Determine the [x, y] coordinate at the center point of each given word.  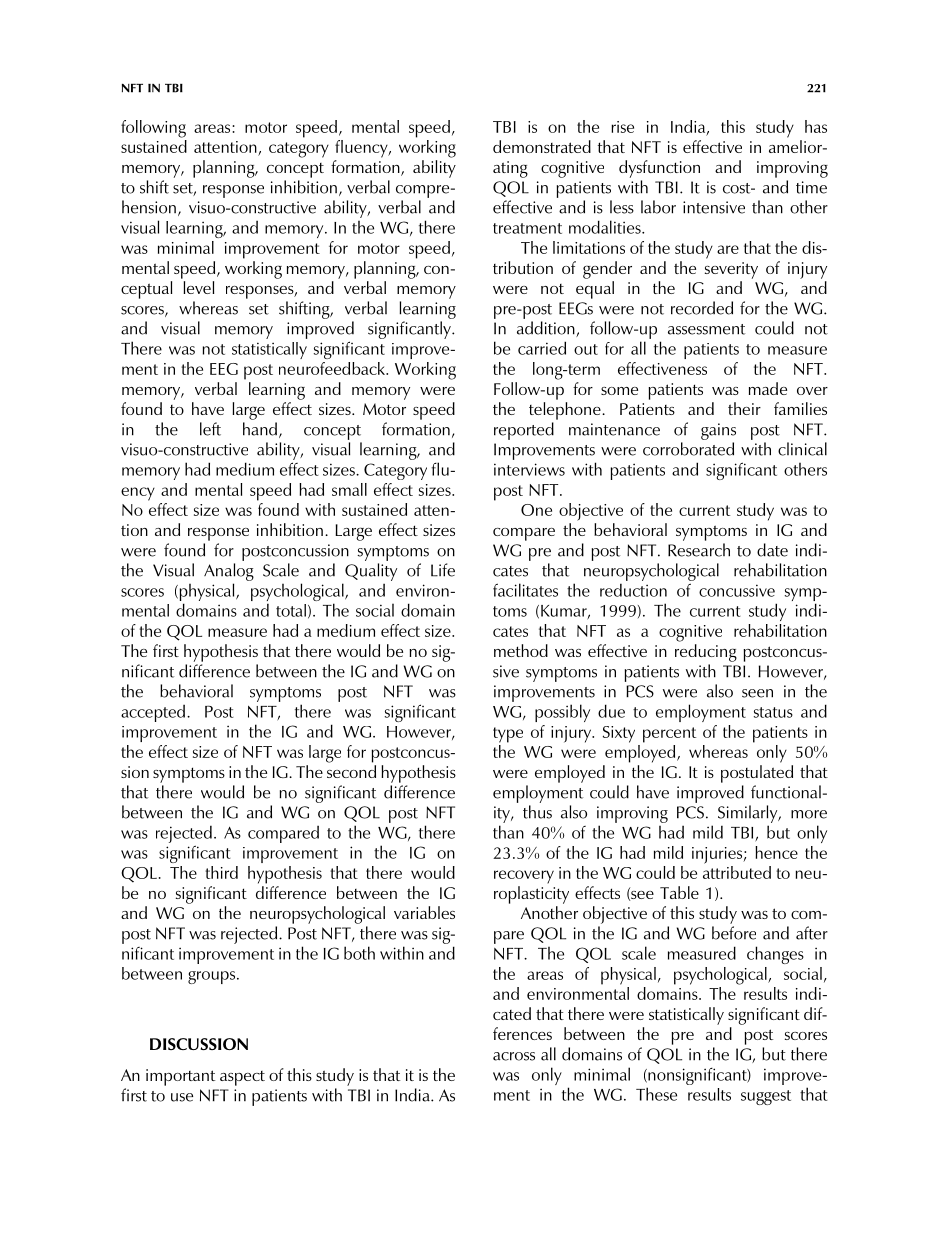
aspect [242, 1078]
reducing [706, 653]
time [811, 187]
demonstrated [542, 146]
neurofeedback [333, 368]
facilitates [525, 590]
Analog [229, 572]
